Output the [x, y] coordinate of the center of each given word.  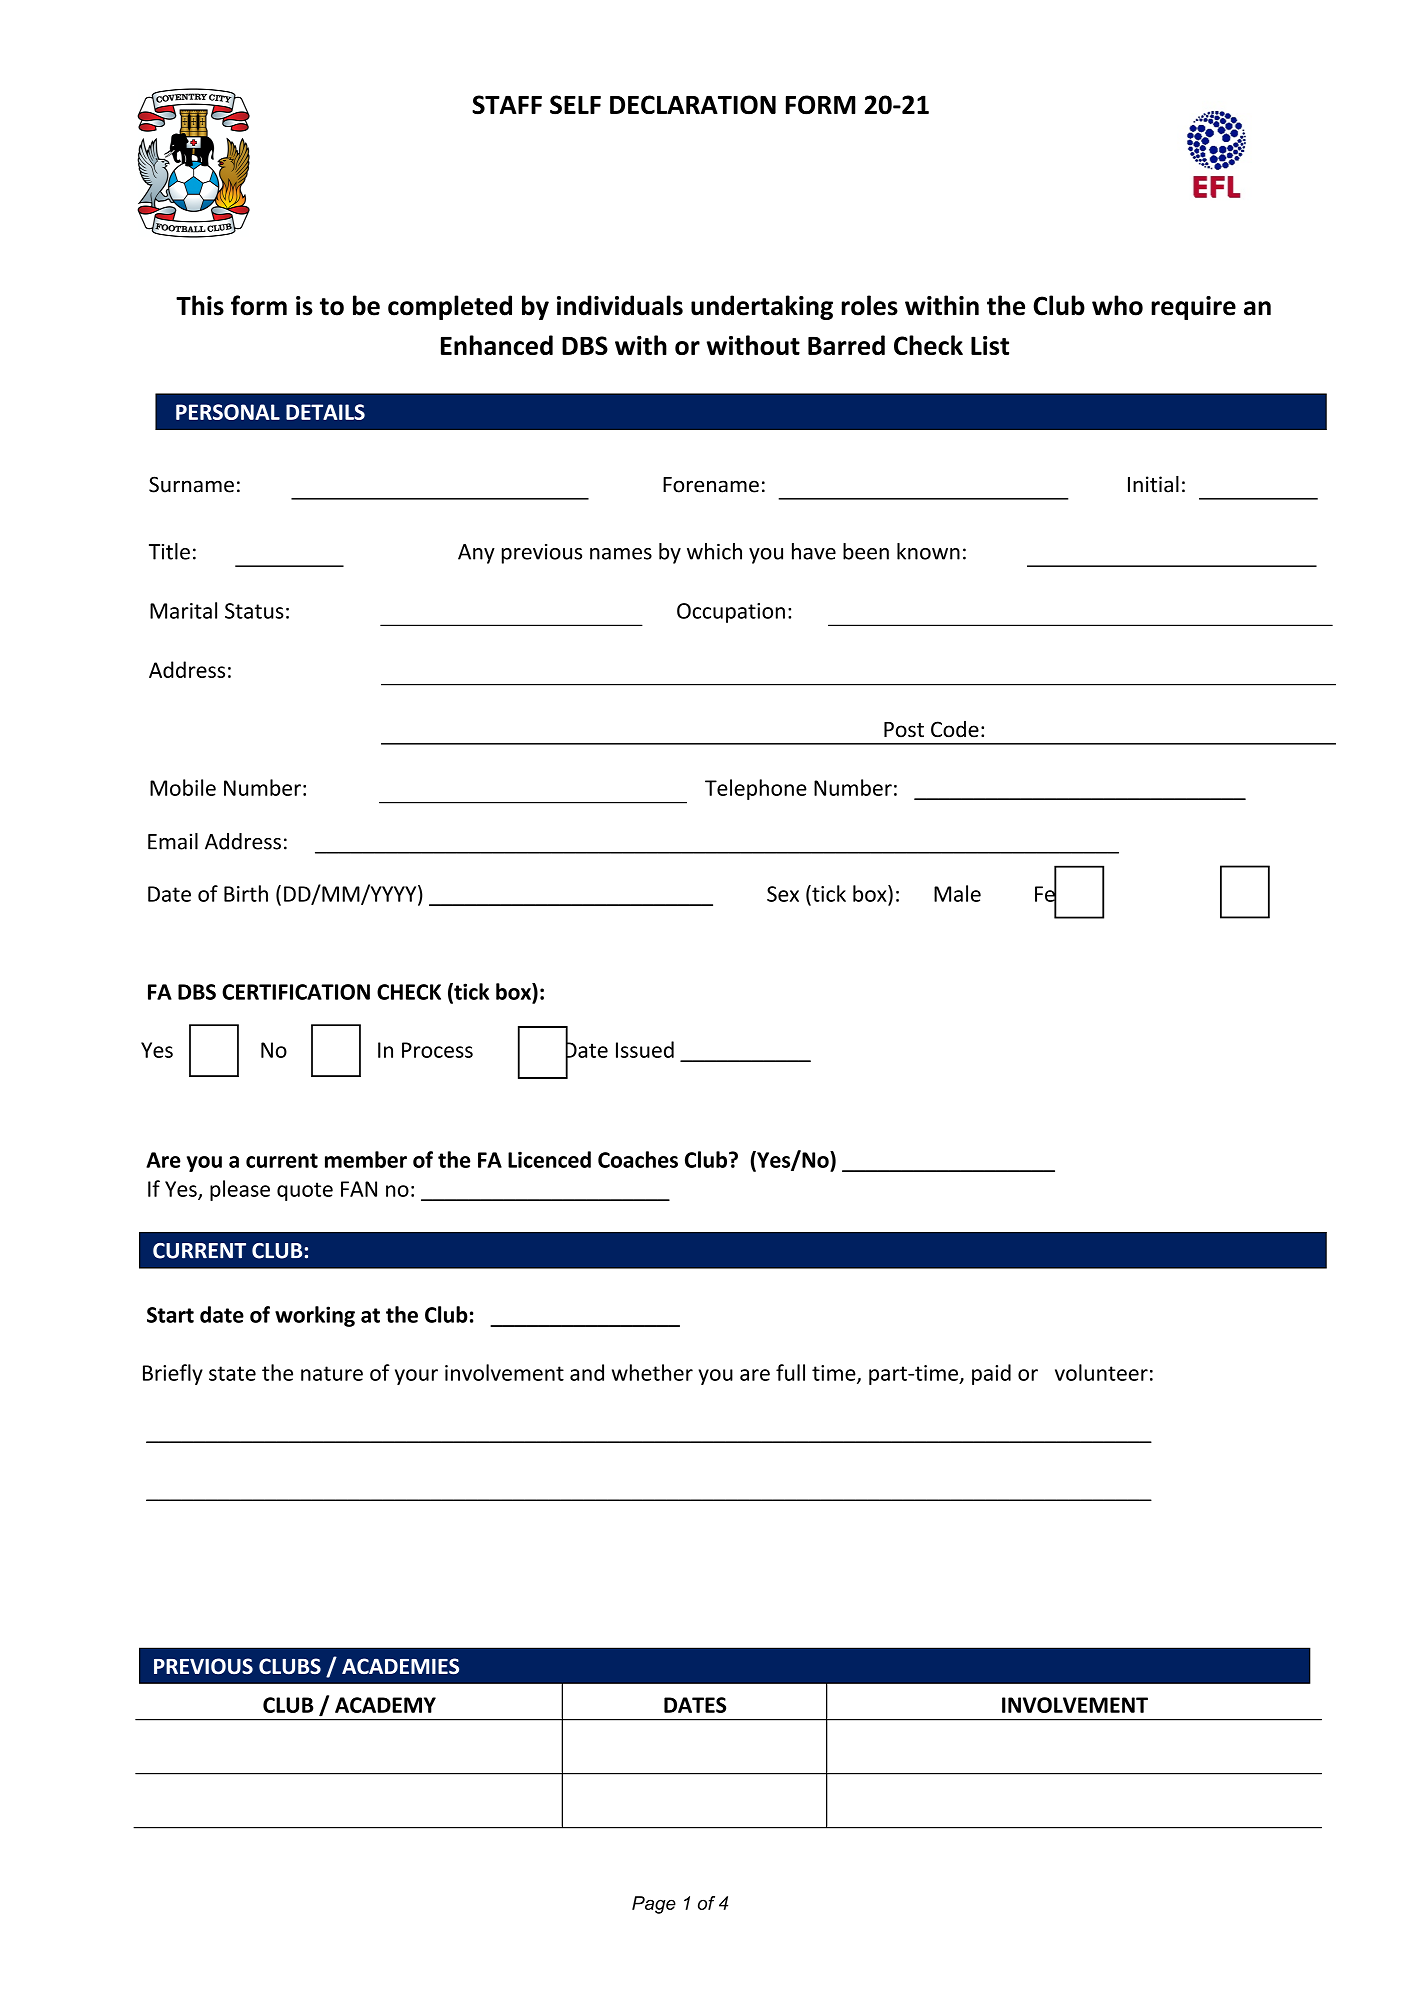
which [714, 551]
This [200, 305]
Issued [645, 1049]
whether [652, 1372]
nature [332, 1373]
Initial [1153, 484]
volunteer [1101, 1372]
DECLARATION [693, 105]
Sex [783, 894]
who [1117, 305]
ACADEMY [385, 1705]
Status [254, 611]
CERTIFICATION [296, 992]
